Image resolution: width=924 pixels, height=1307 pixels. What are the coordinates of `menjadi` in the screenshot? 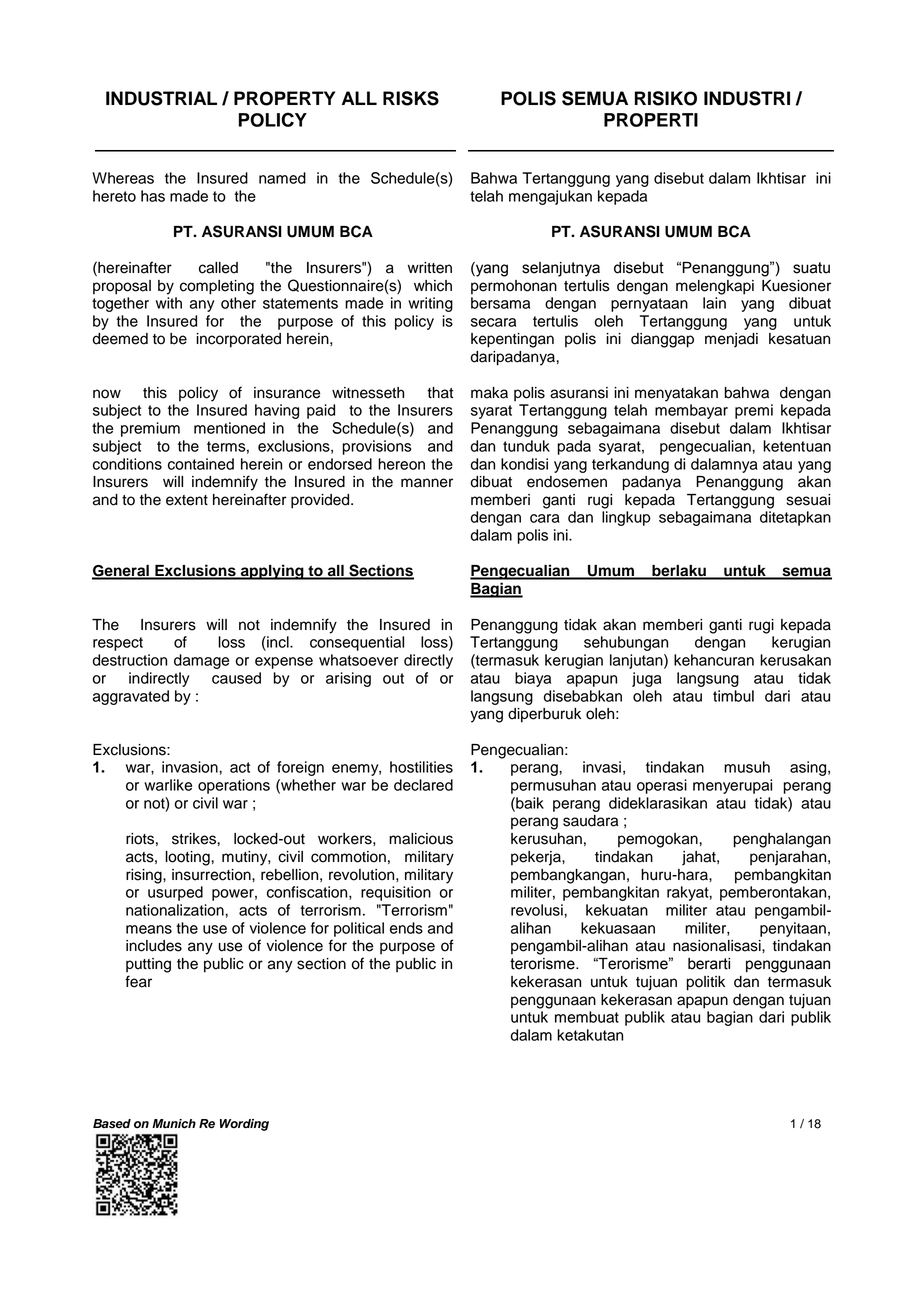 It's located at (731, 340).
